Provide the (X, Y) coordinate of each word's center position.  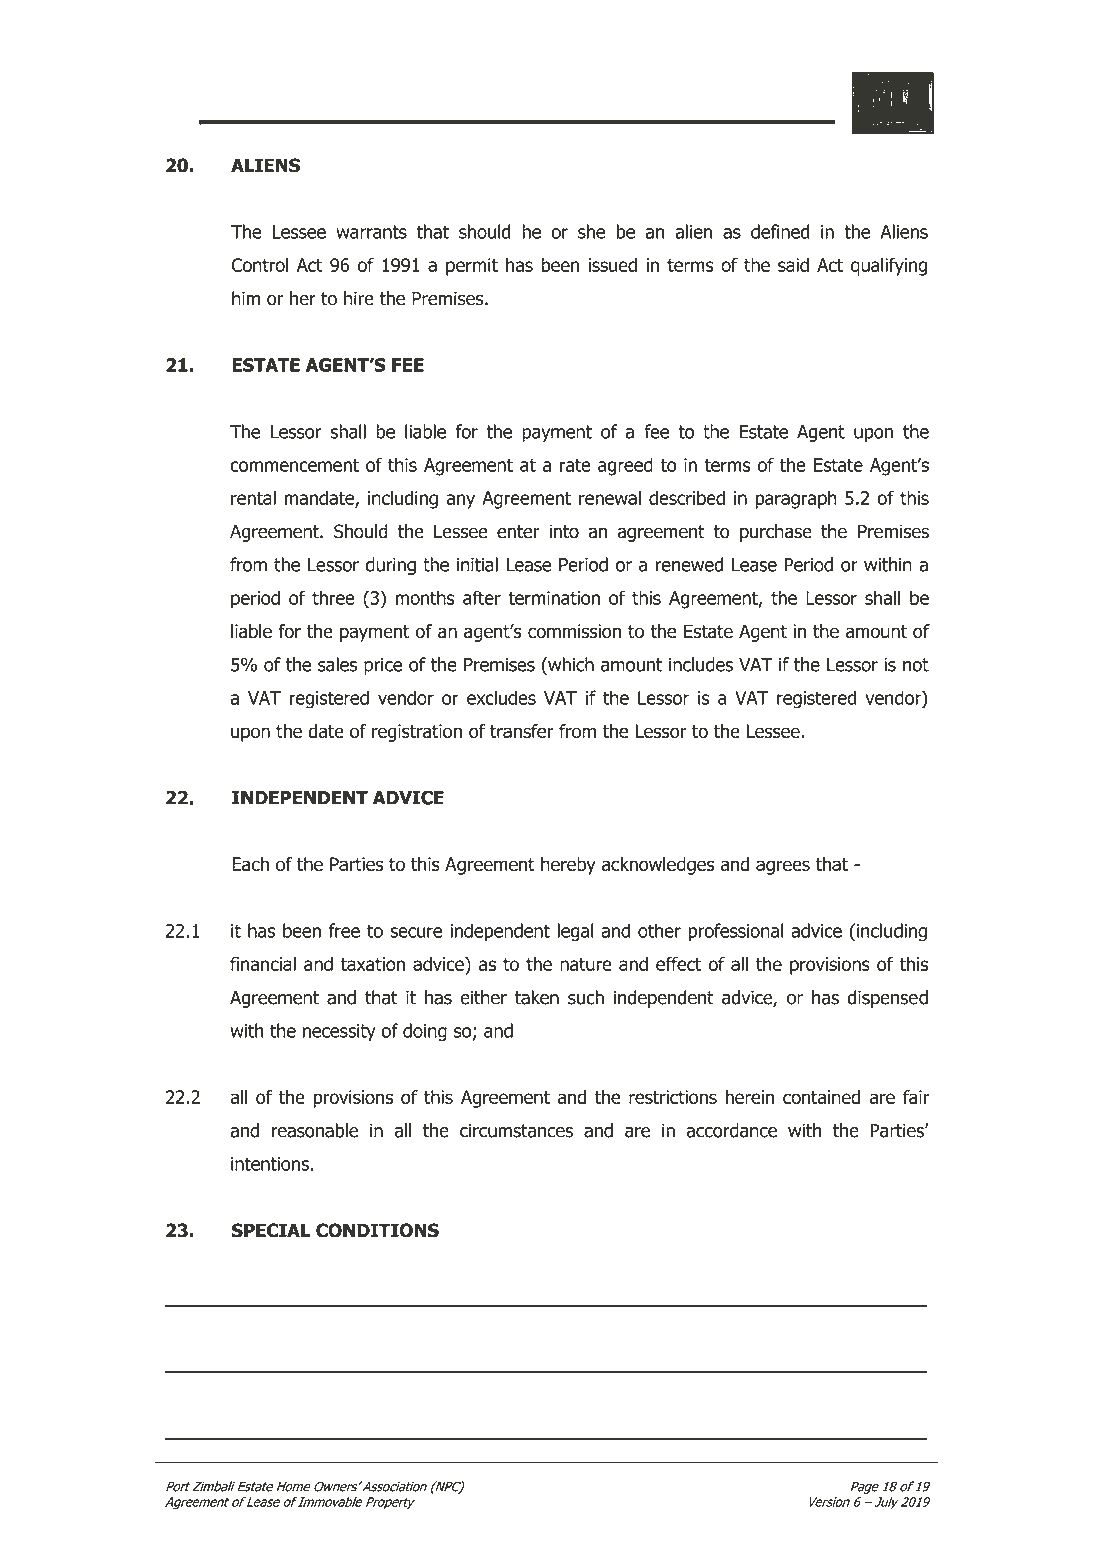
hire (359, 298)
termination (554, 598)
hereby (568, 866)
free (344, 930)
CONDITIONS (377, 1230)
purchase (776, 533)
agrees (783, 867)
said (793, 265)
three (333, 597)
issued (612, 265)
